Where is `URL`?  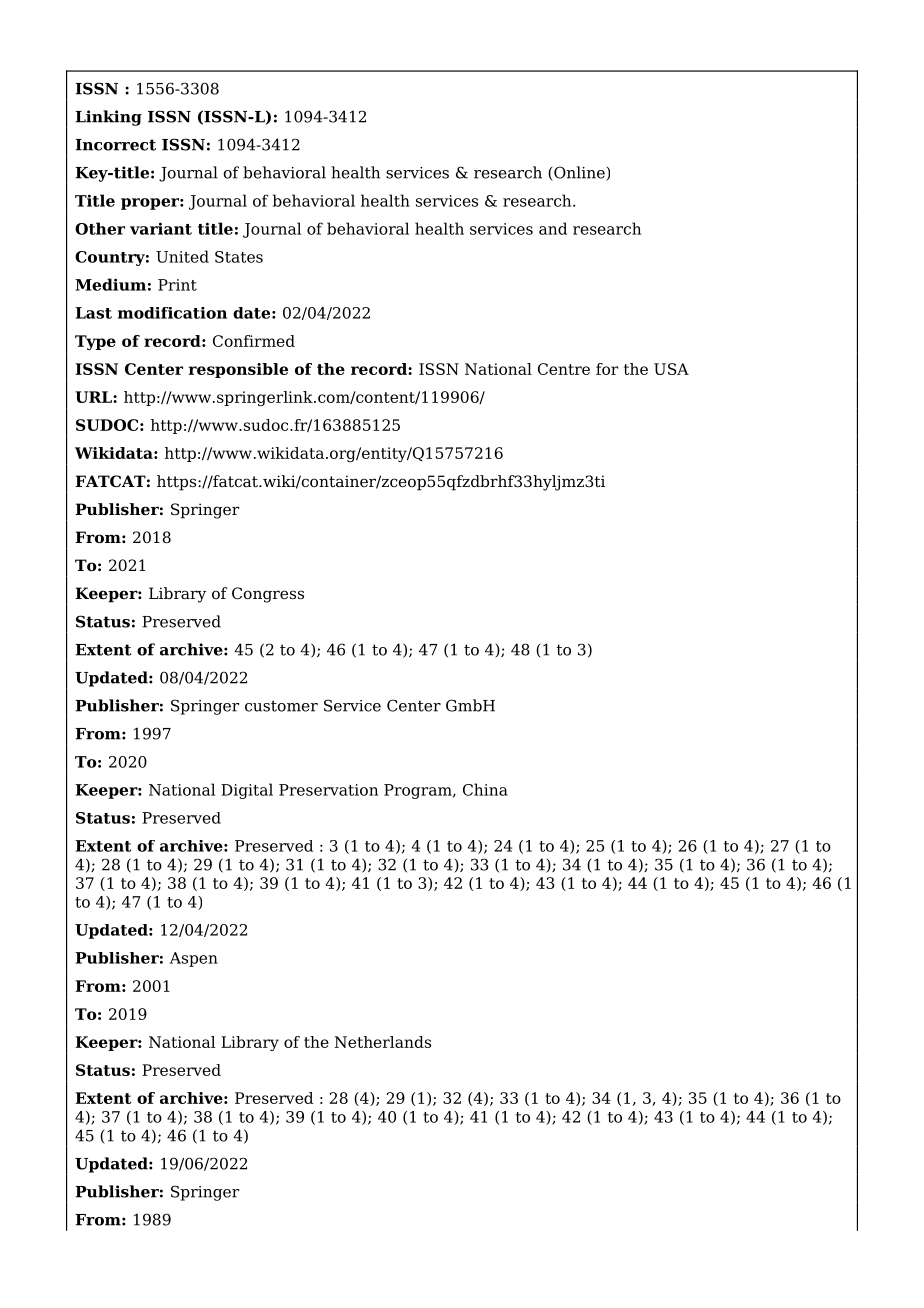
URL is located at coordinates (94, 397).
